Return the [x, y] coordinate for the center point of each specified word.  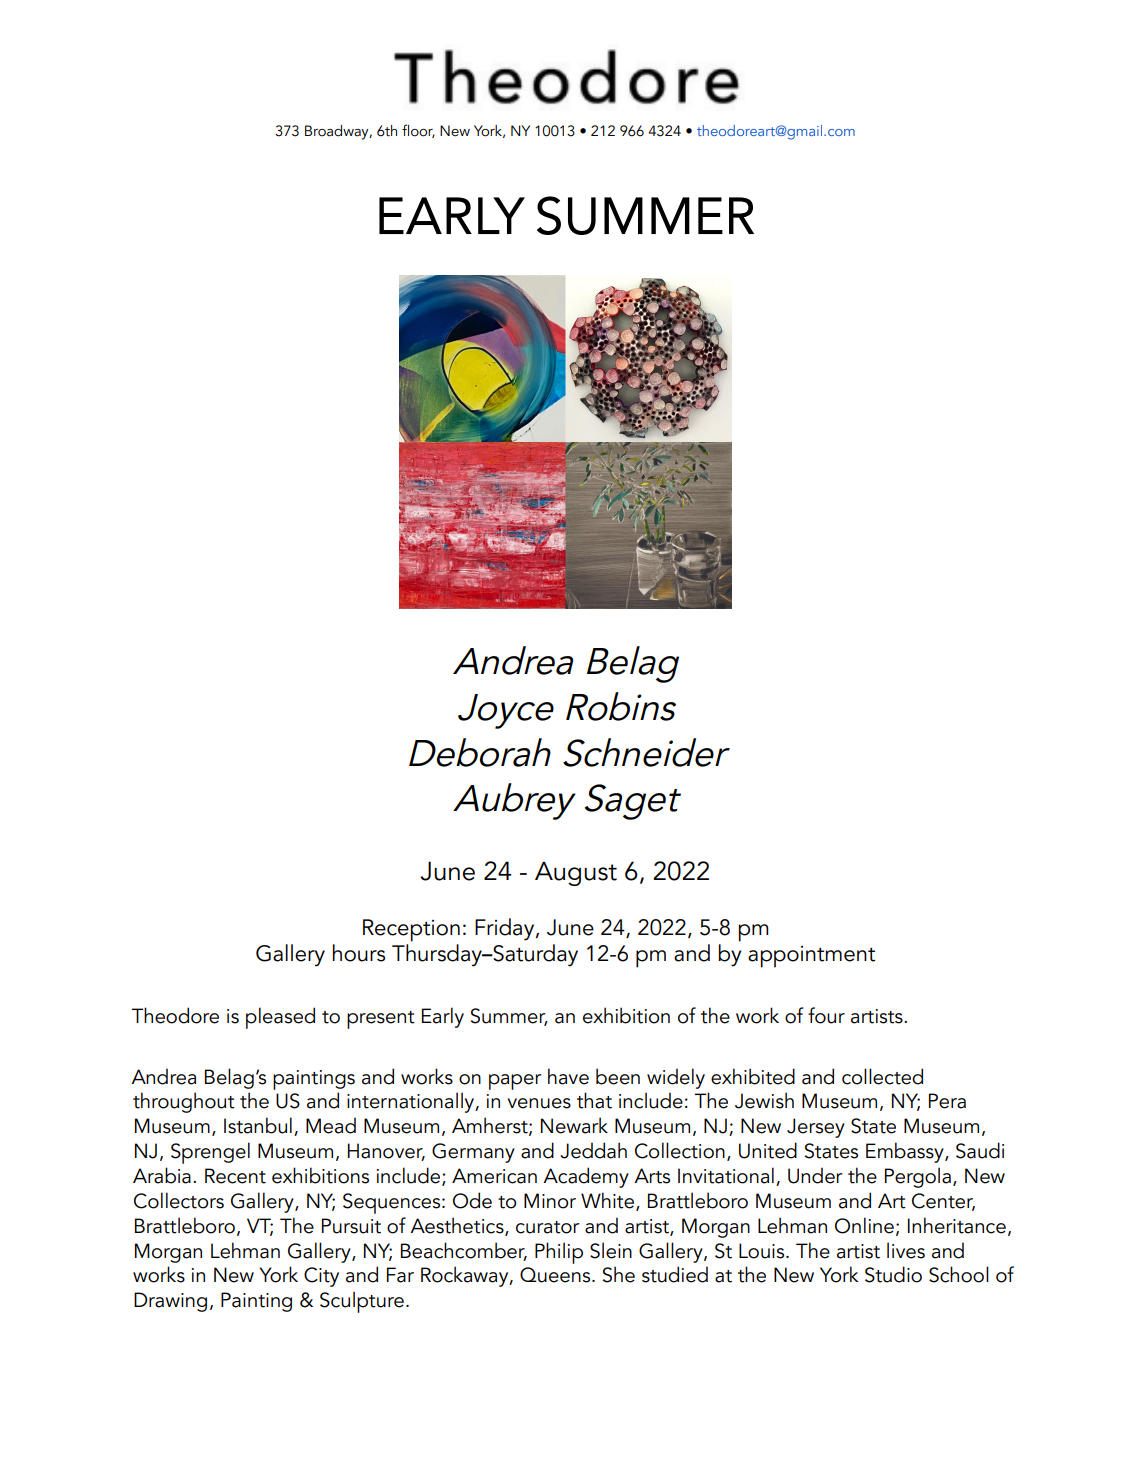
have [568, 1076]
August [576, 873]
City [321, 1277]
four [826, 1015]
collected [882, 1076]
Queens [556, 1275]
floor [418, 131]
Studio [893, 1274]
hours [359, 953]
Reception [411, 930]
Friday [506, 929]
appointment [811, 957]
